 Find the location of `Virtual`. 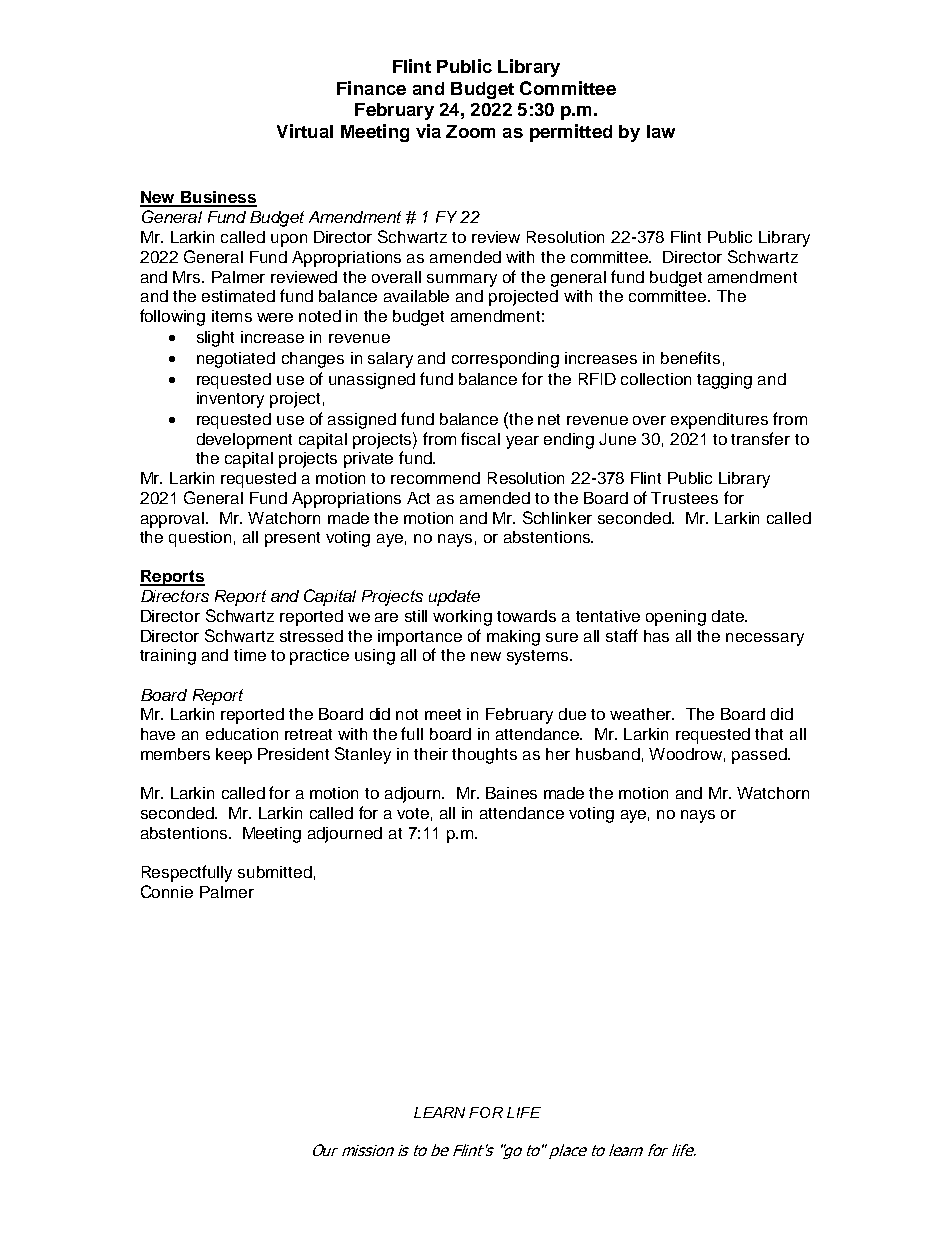

Virtual is located at coordinates (305, 131).
